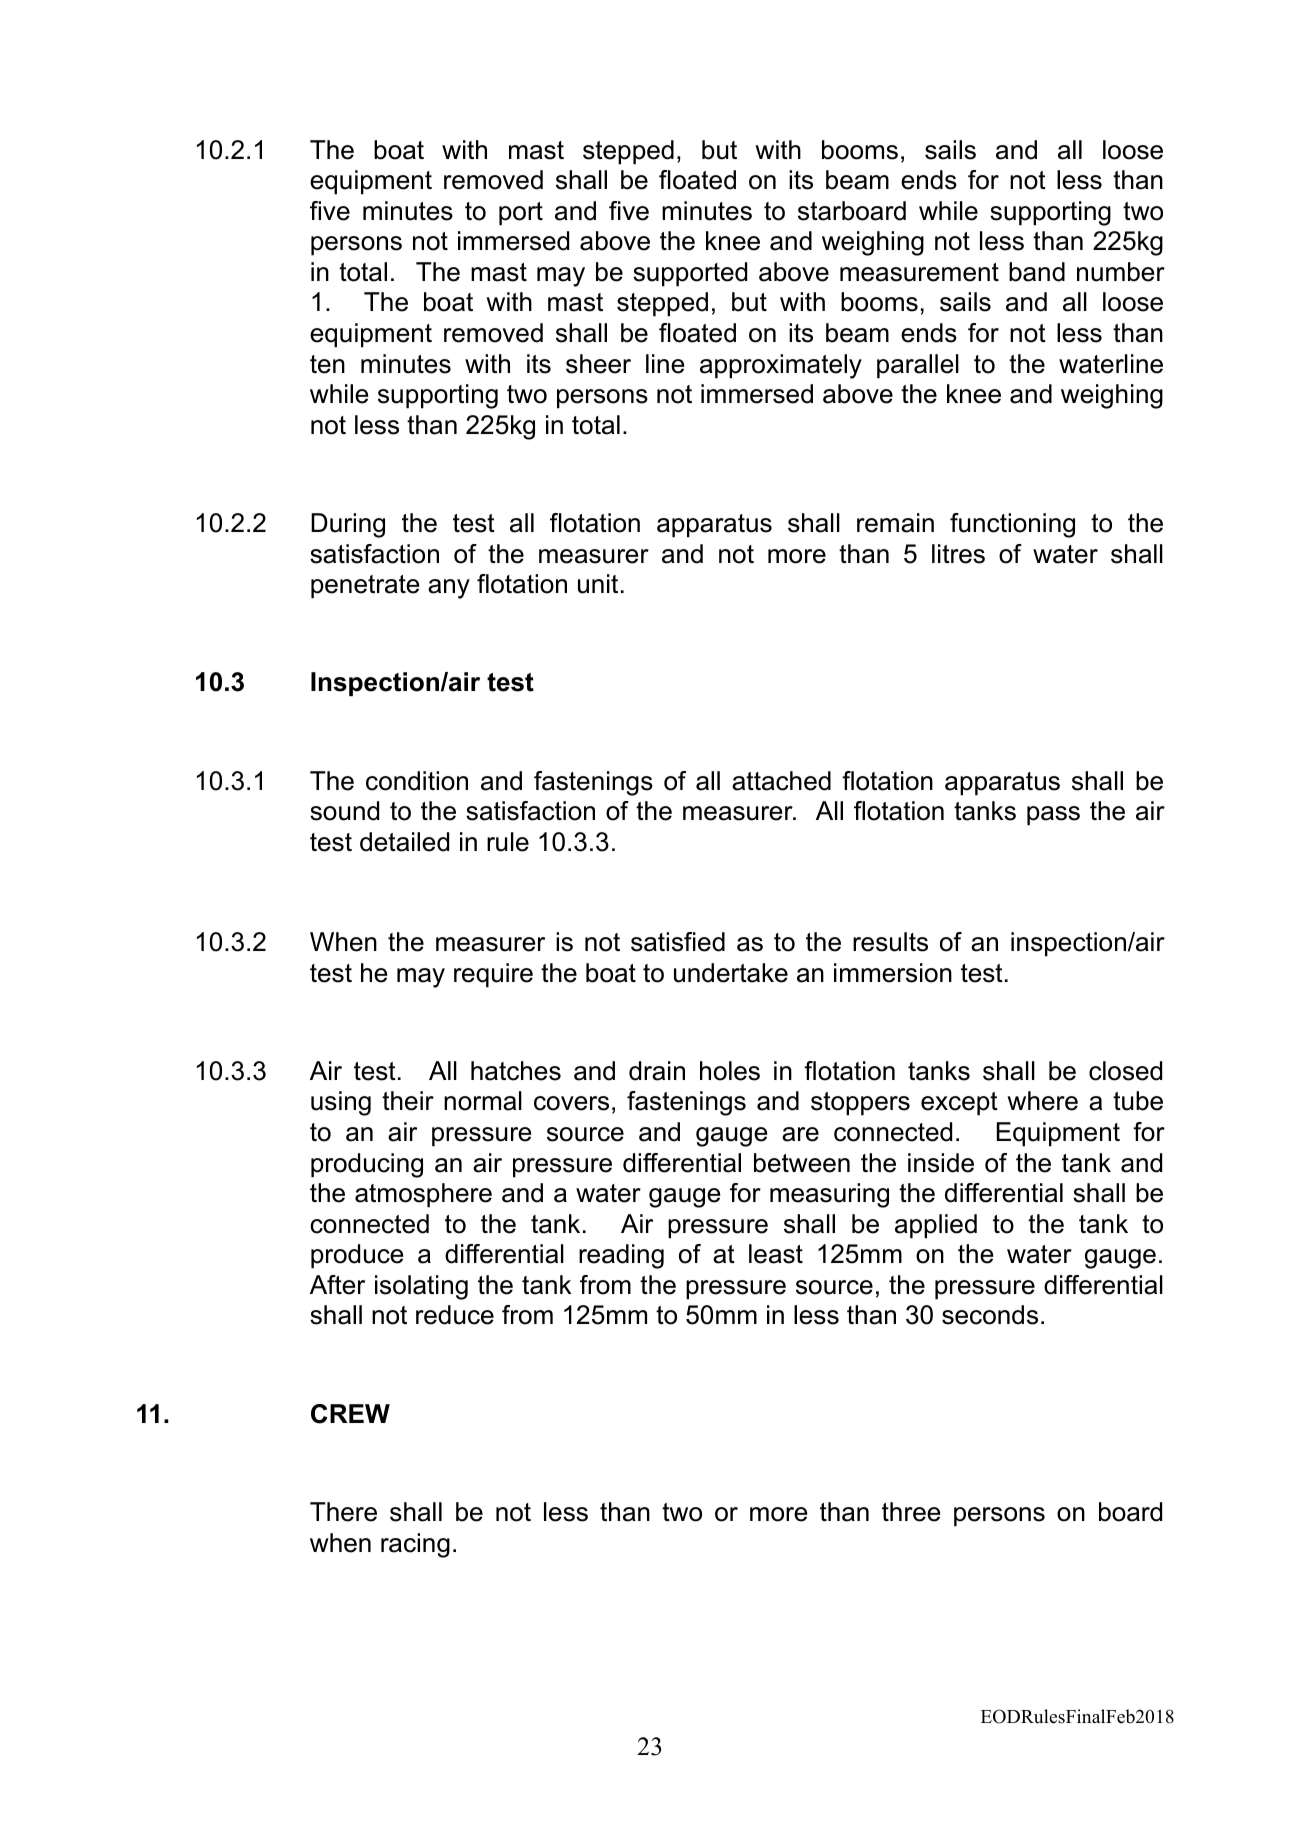 The image size is (1299, 1838). I want to click on where, so click(1042, 1101).
